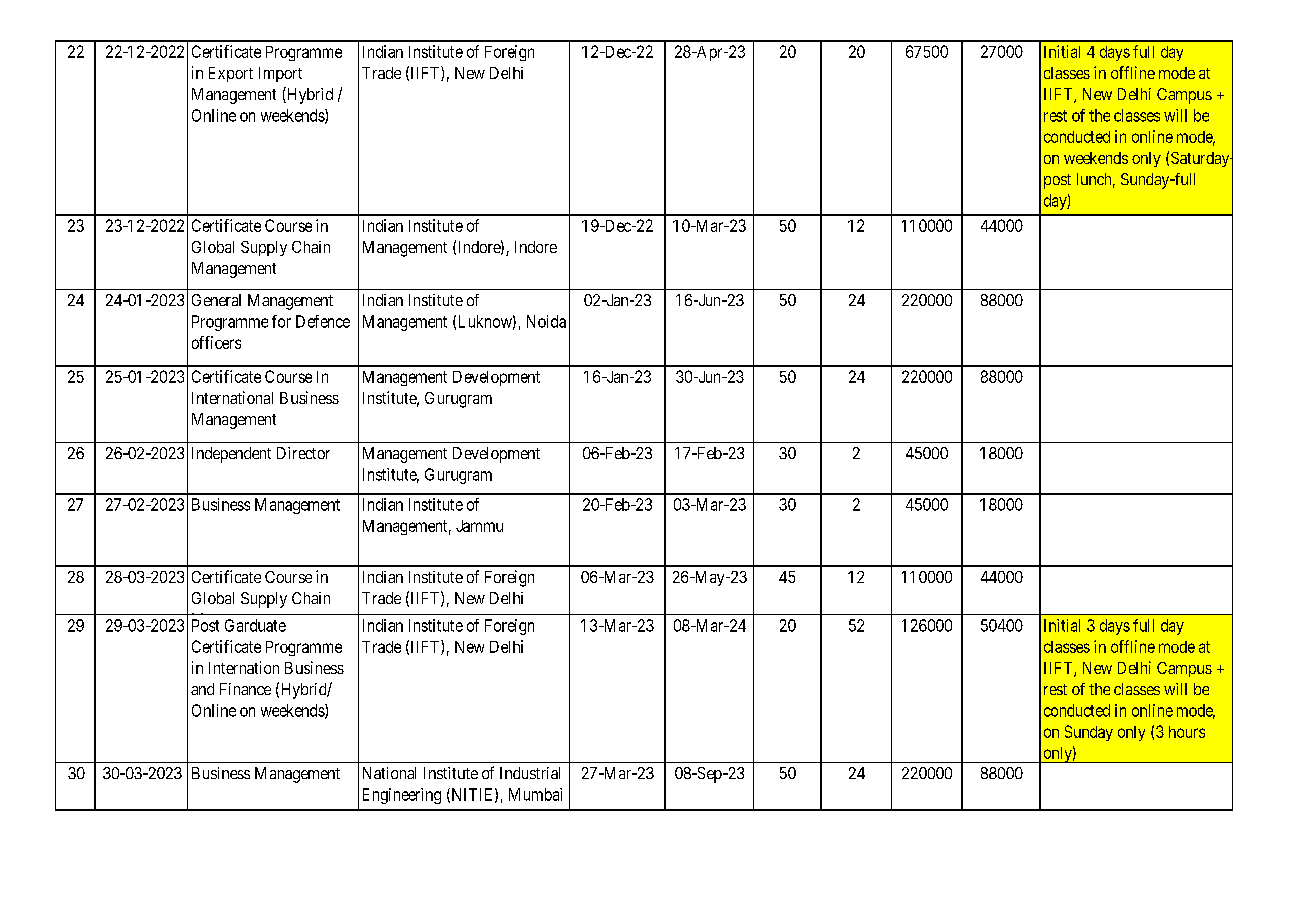  What do you see at coordinates (479, 526) in the document?
I see `Jammu` at bounding box center [479, 526].
